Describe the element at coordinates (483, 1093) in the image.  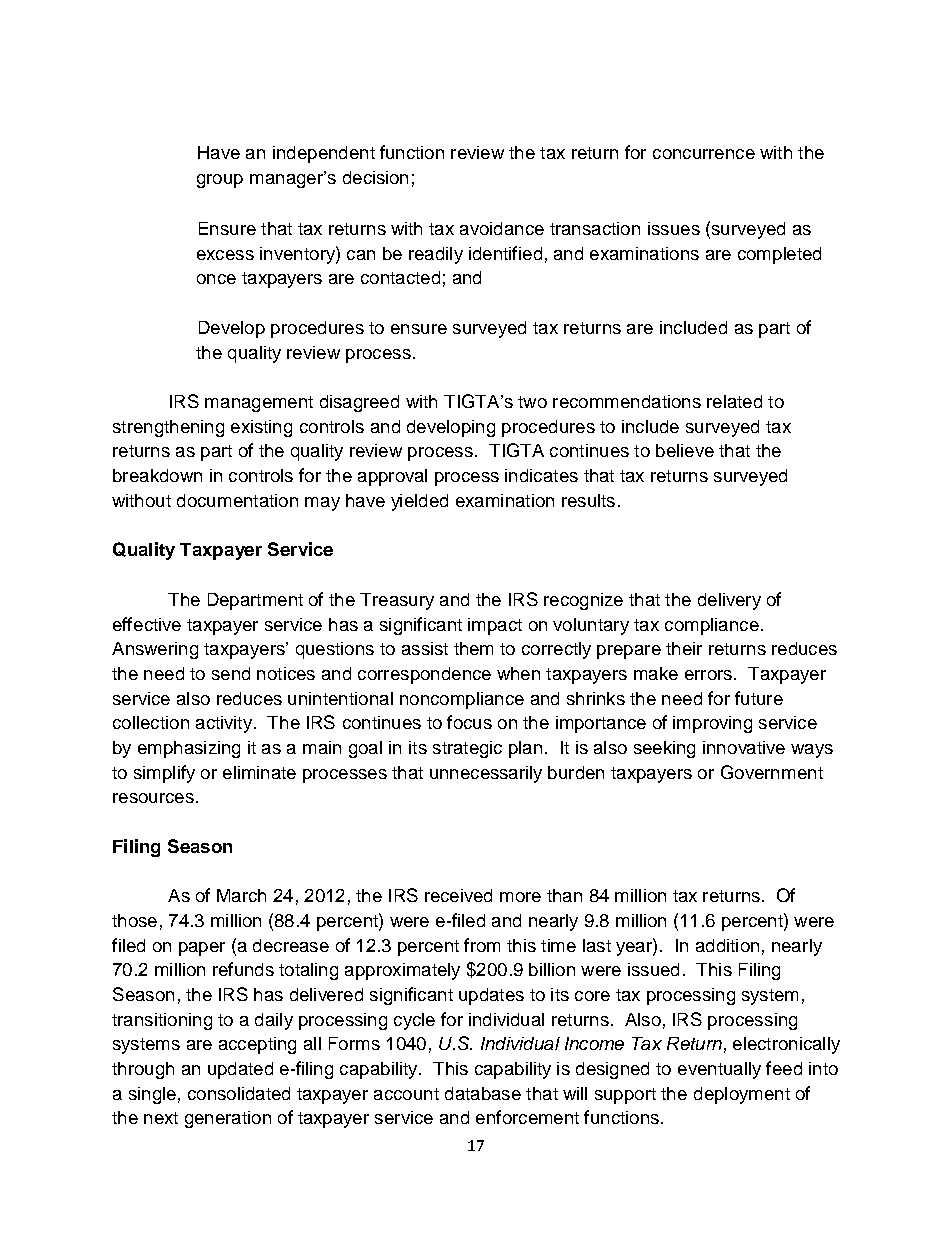
I see `database` at that location.
